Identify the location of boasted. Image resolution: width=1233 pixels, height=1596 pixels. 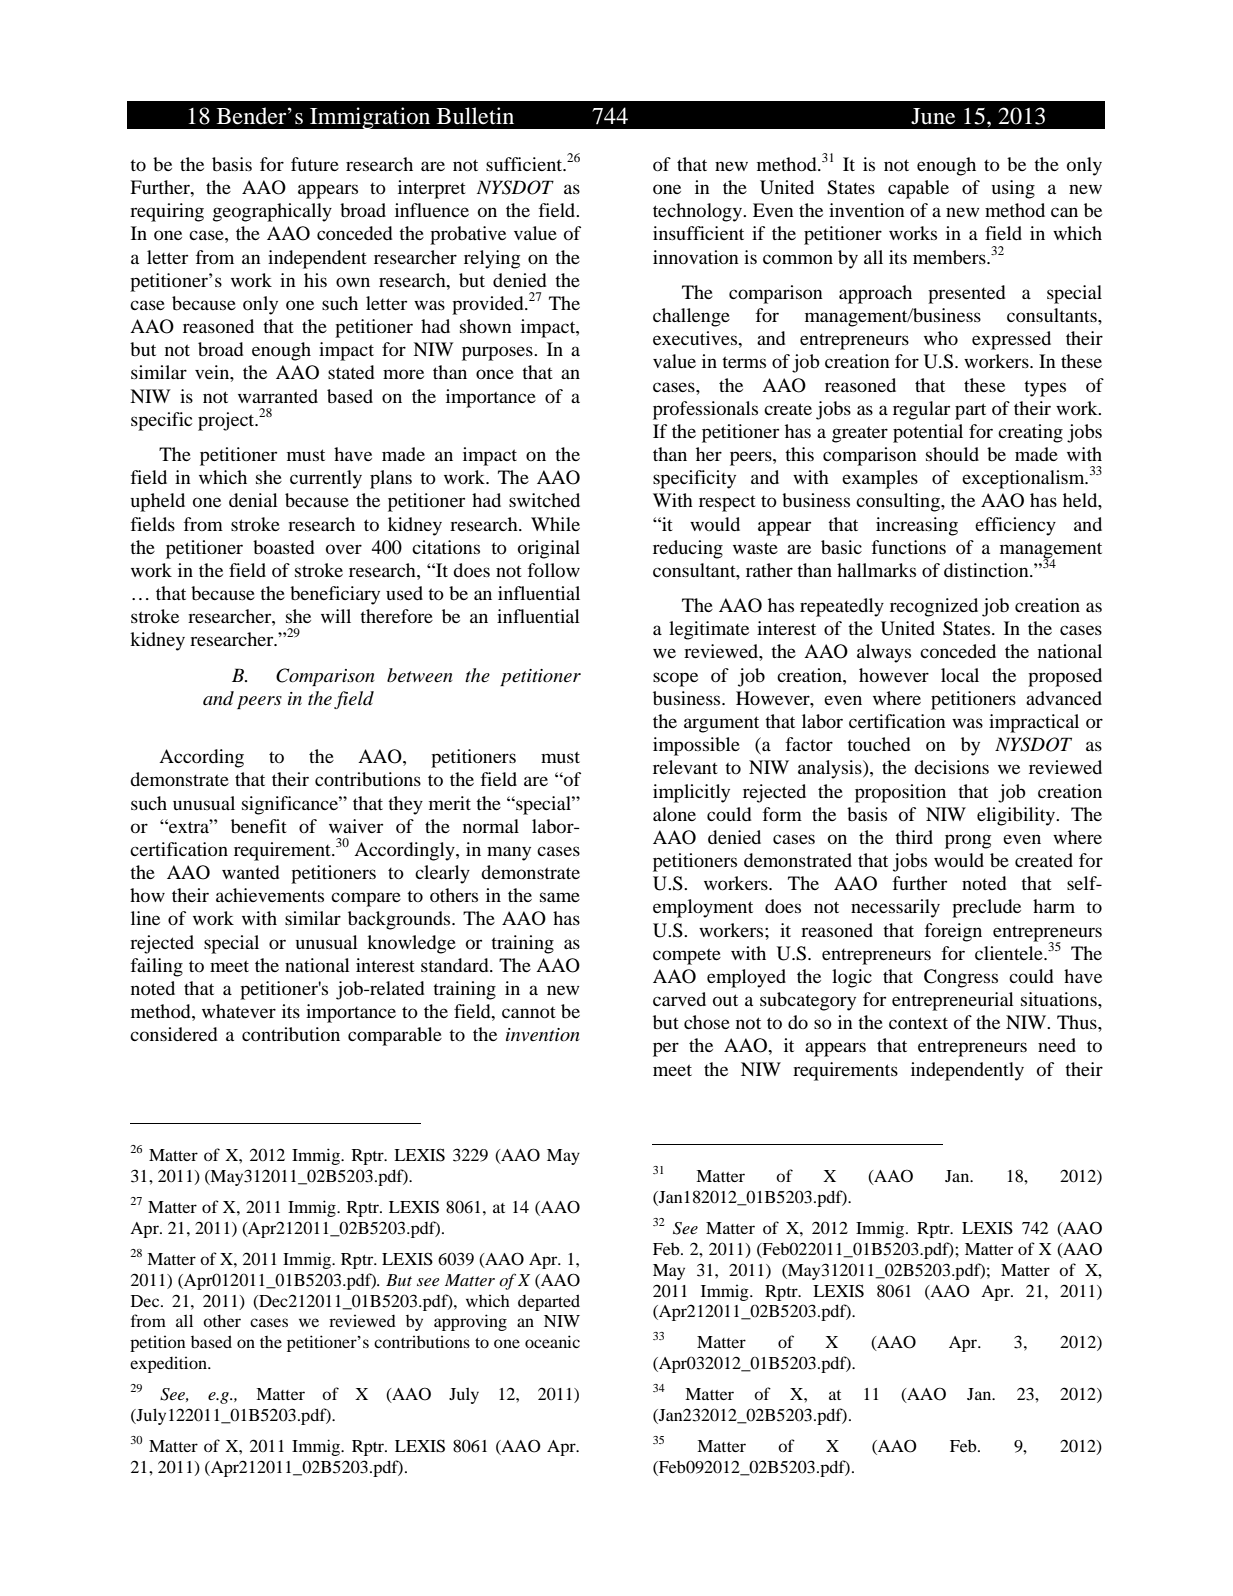
(283, 547).
